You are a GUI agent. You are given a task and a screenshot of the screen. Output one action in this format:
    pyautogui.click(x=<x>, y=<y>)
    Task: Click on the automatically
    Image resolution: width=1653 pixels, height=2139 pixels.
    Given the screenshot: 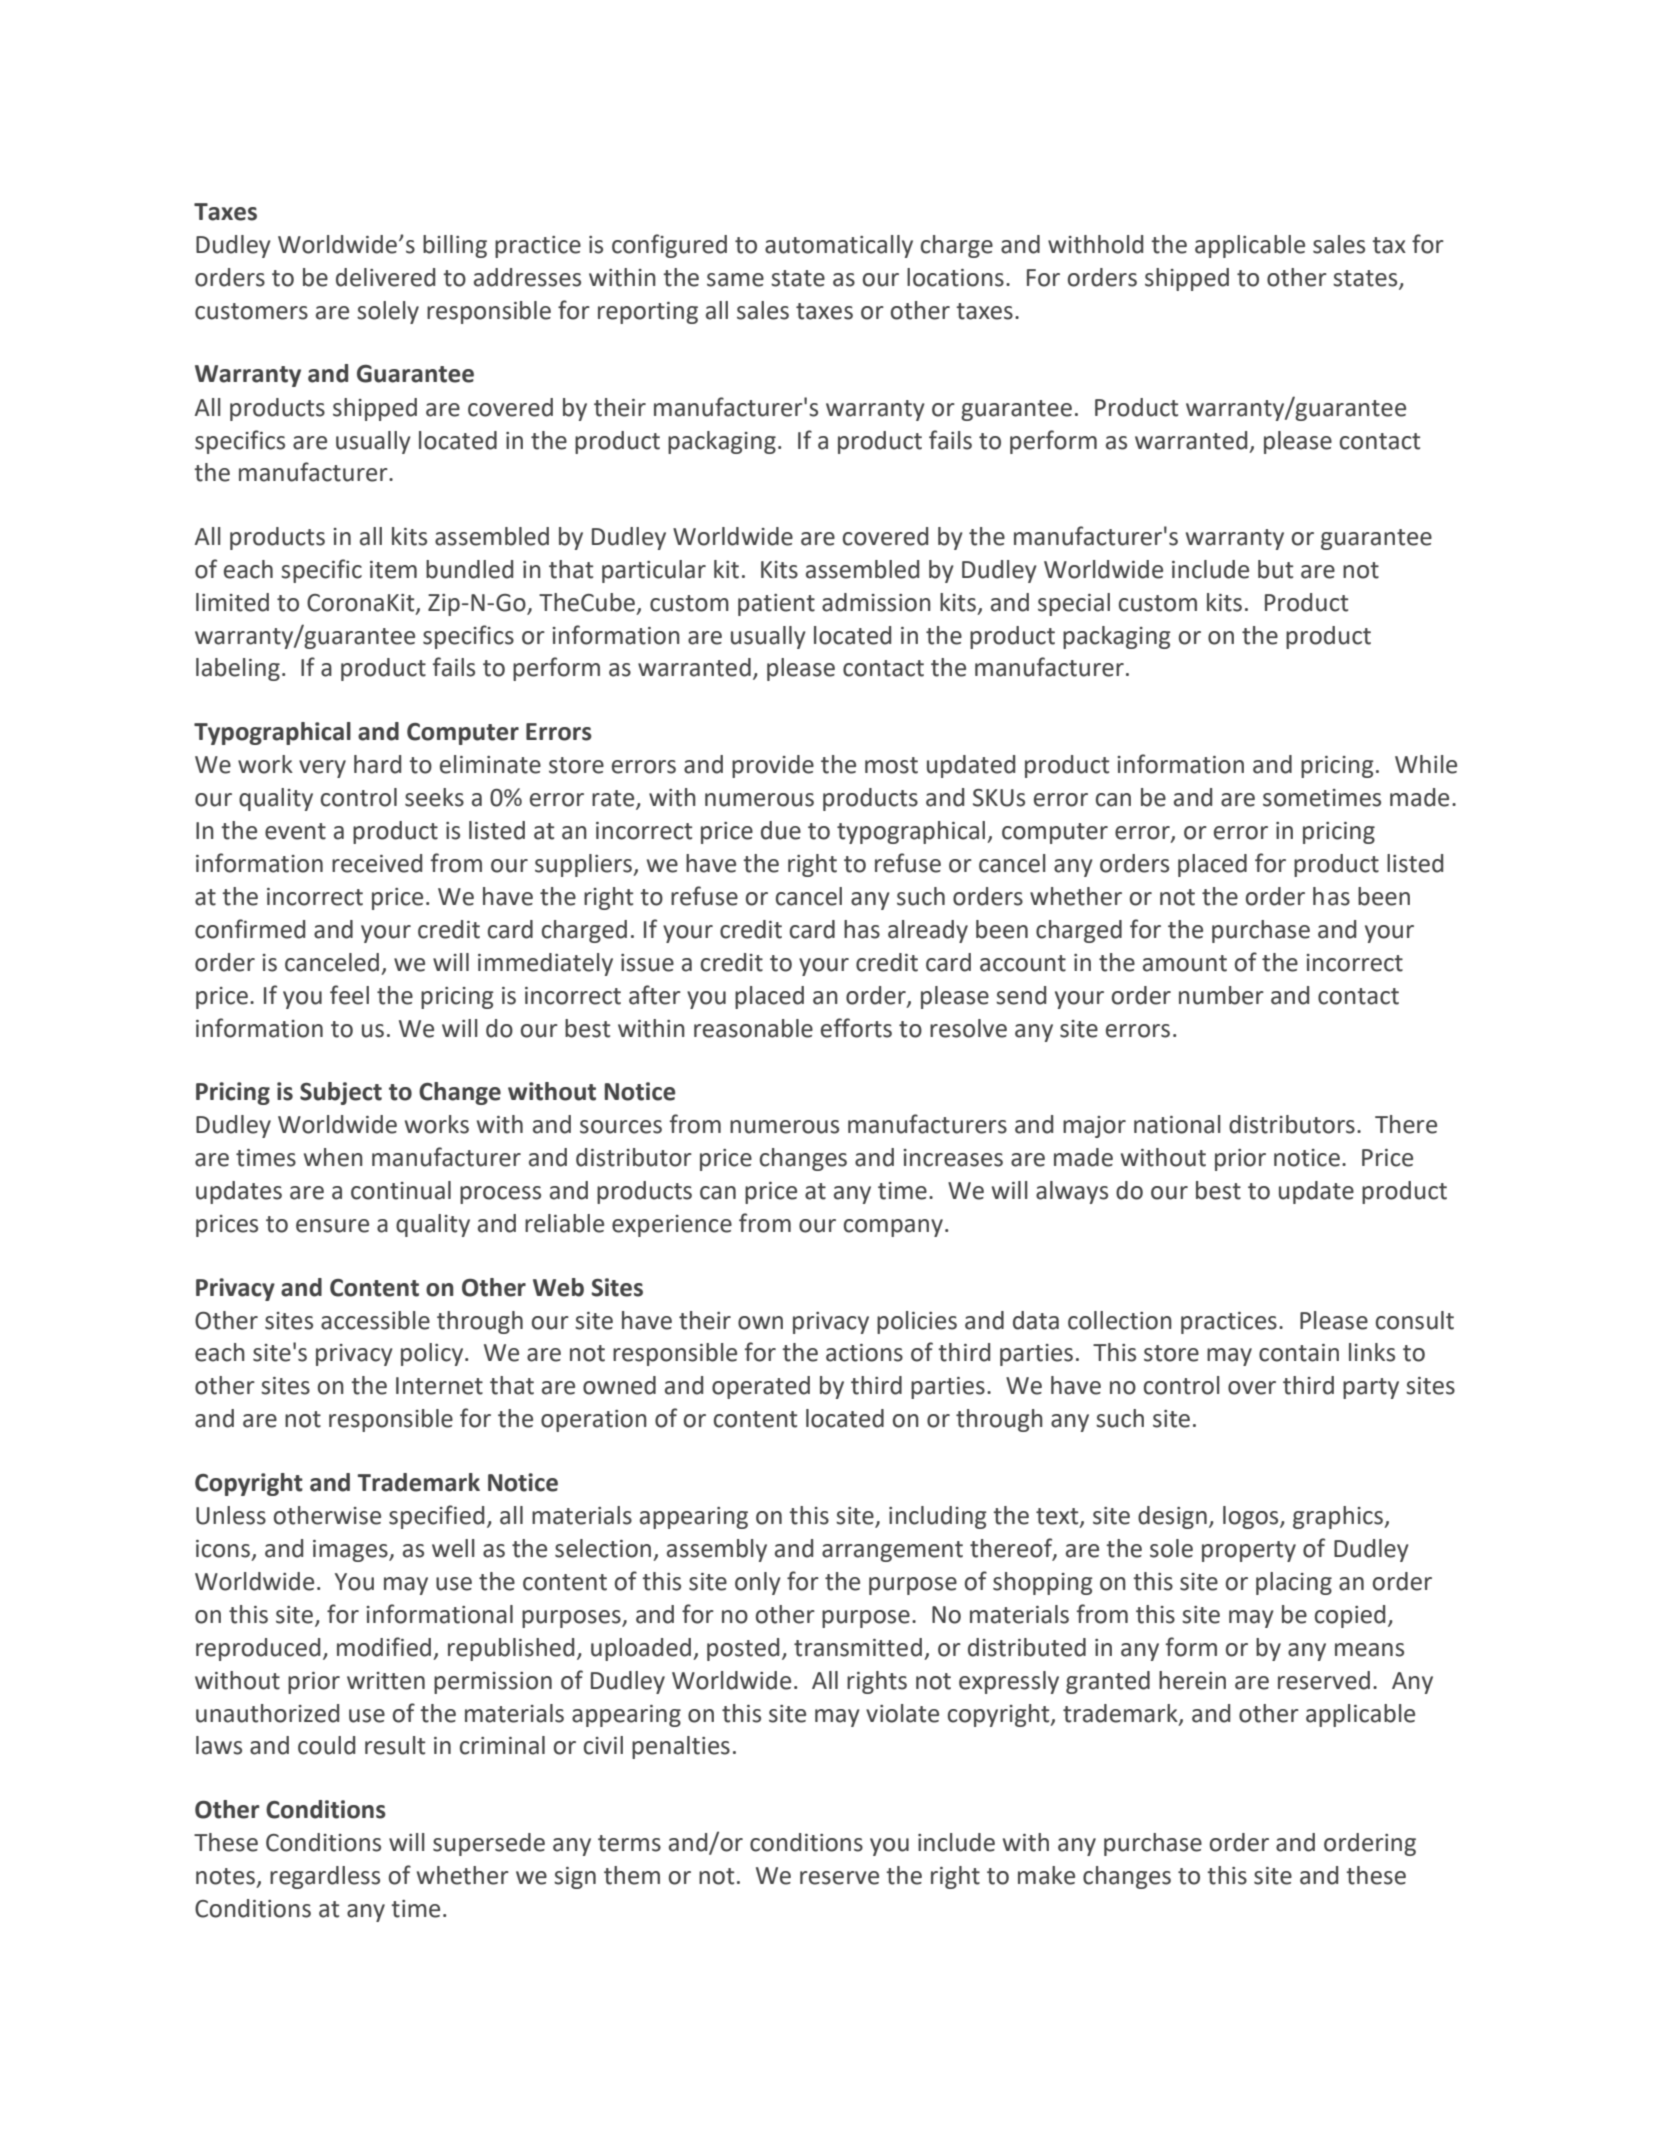 What is the action you would take?
    pyautogui.click(x=839, y=246)
